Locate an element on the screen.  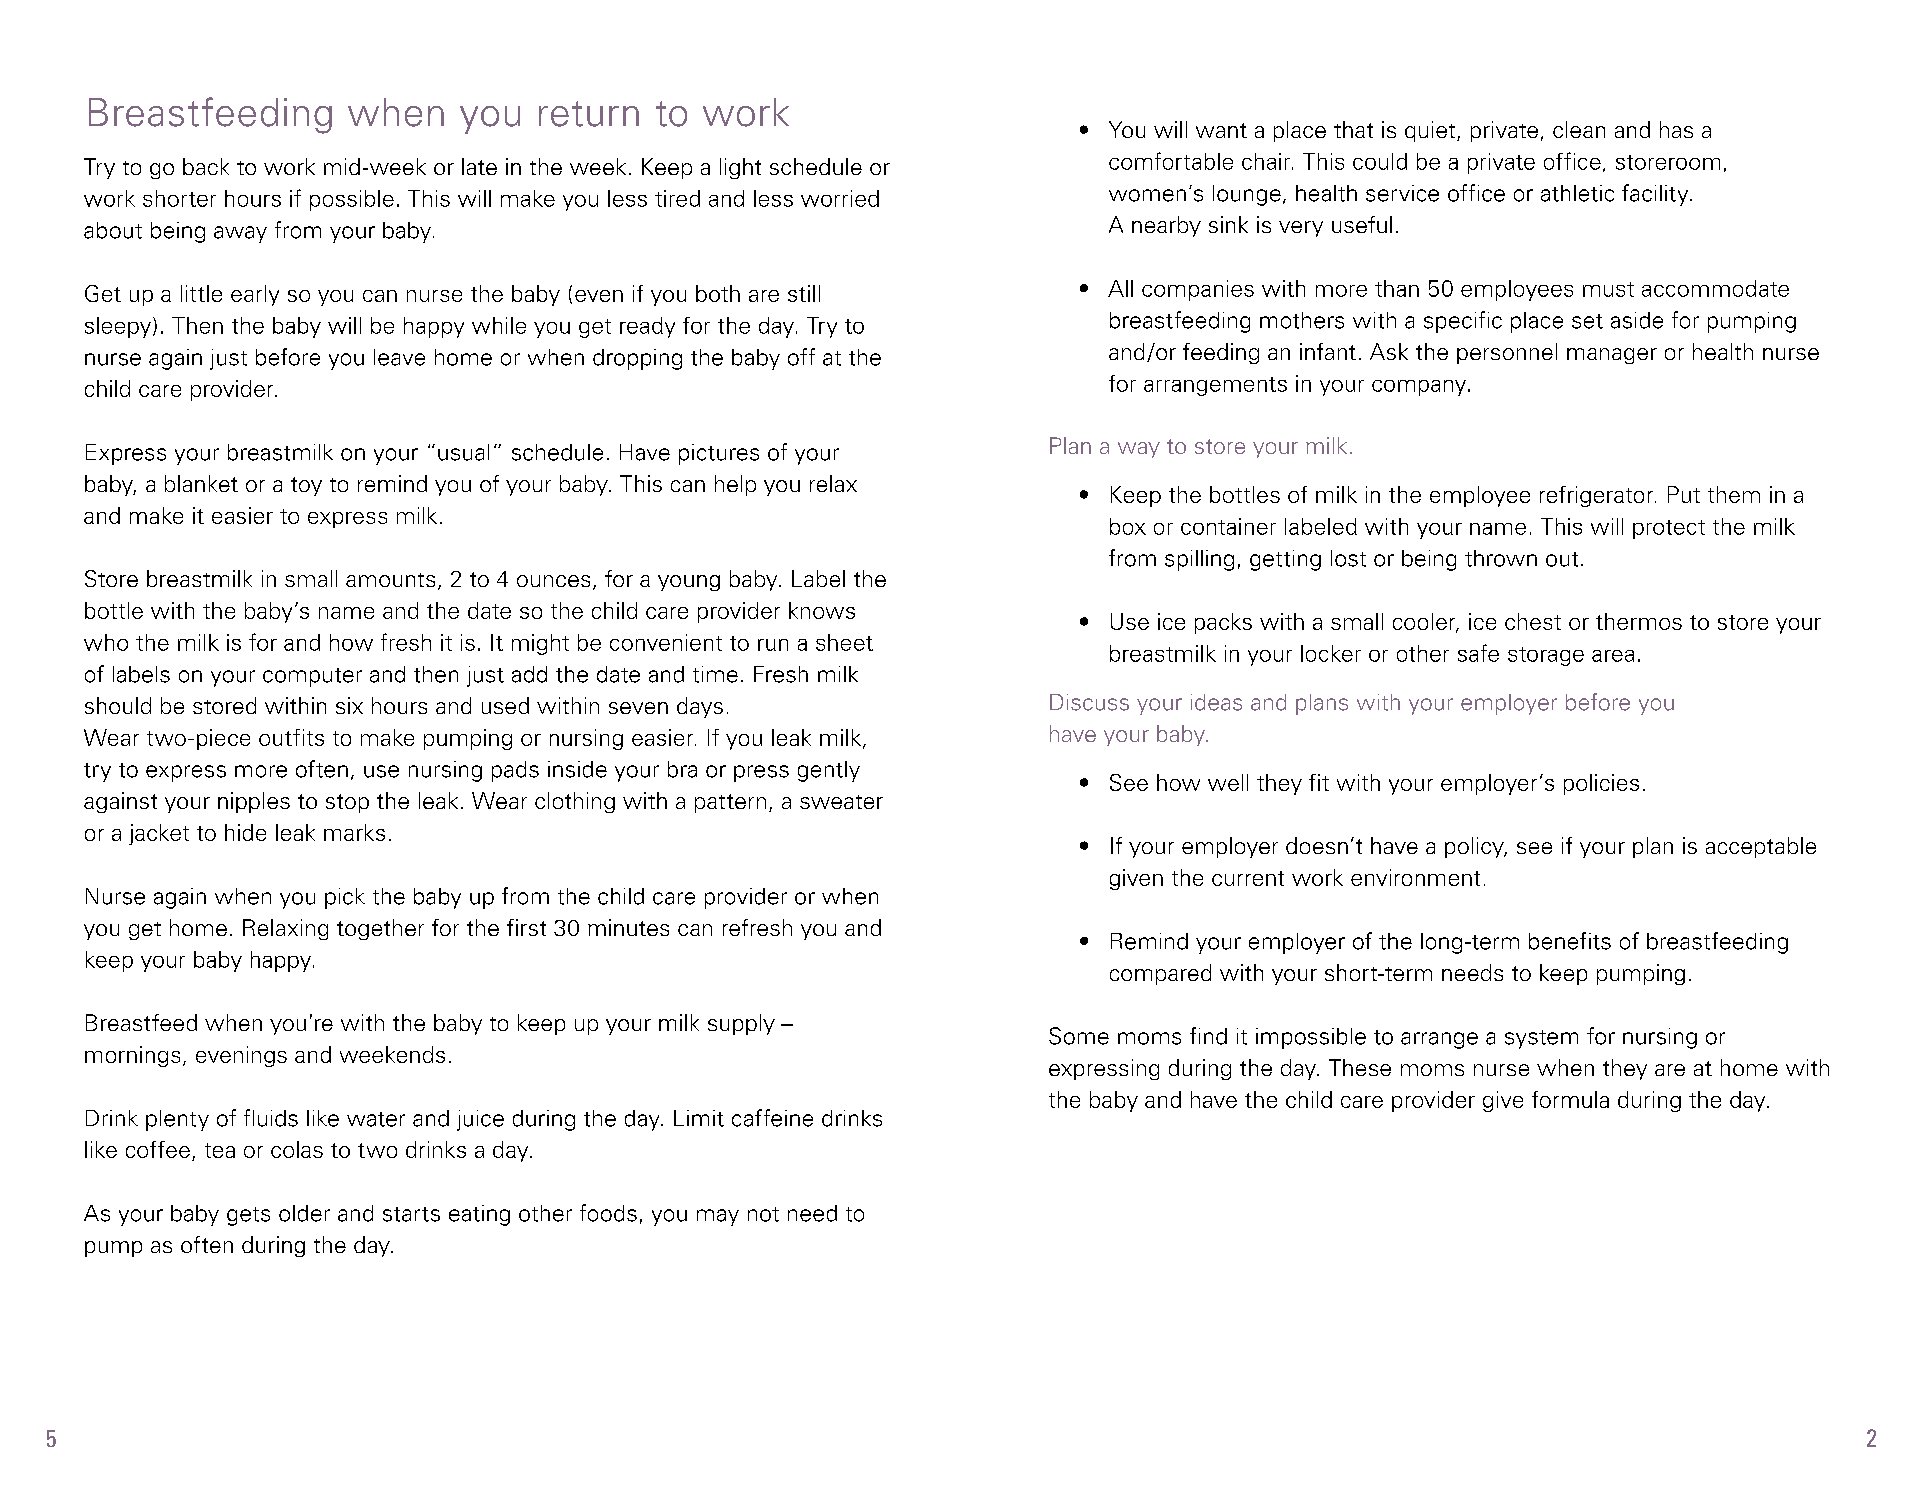
outfits is located at coordinates (291, 737).
